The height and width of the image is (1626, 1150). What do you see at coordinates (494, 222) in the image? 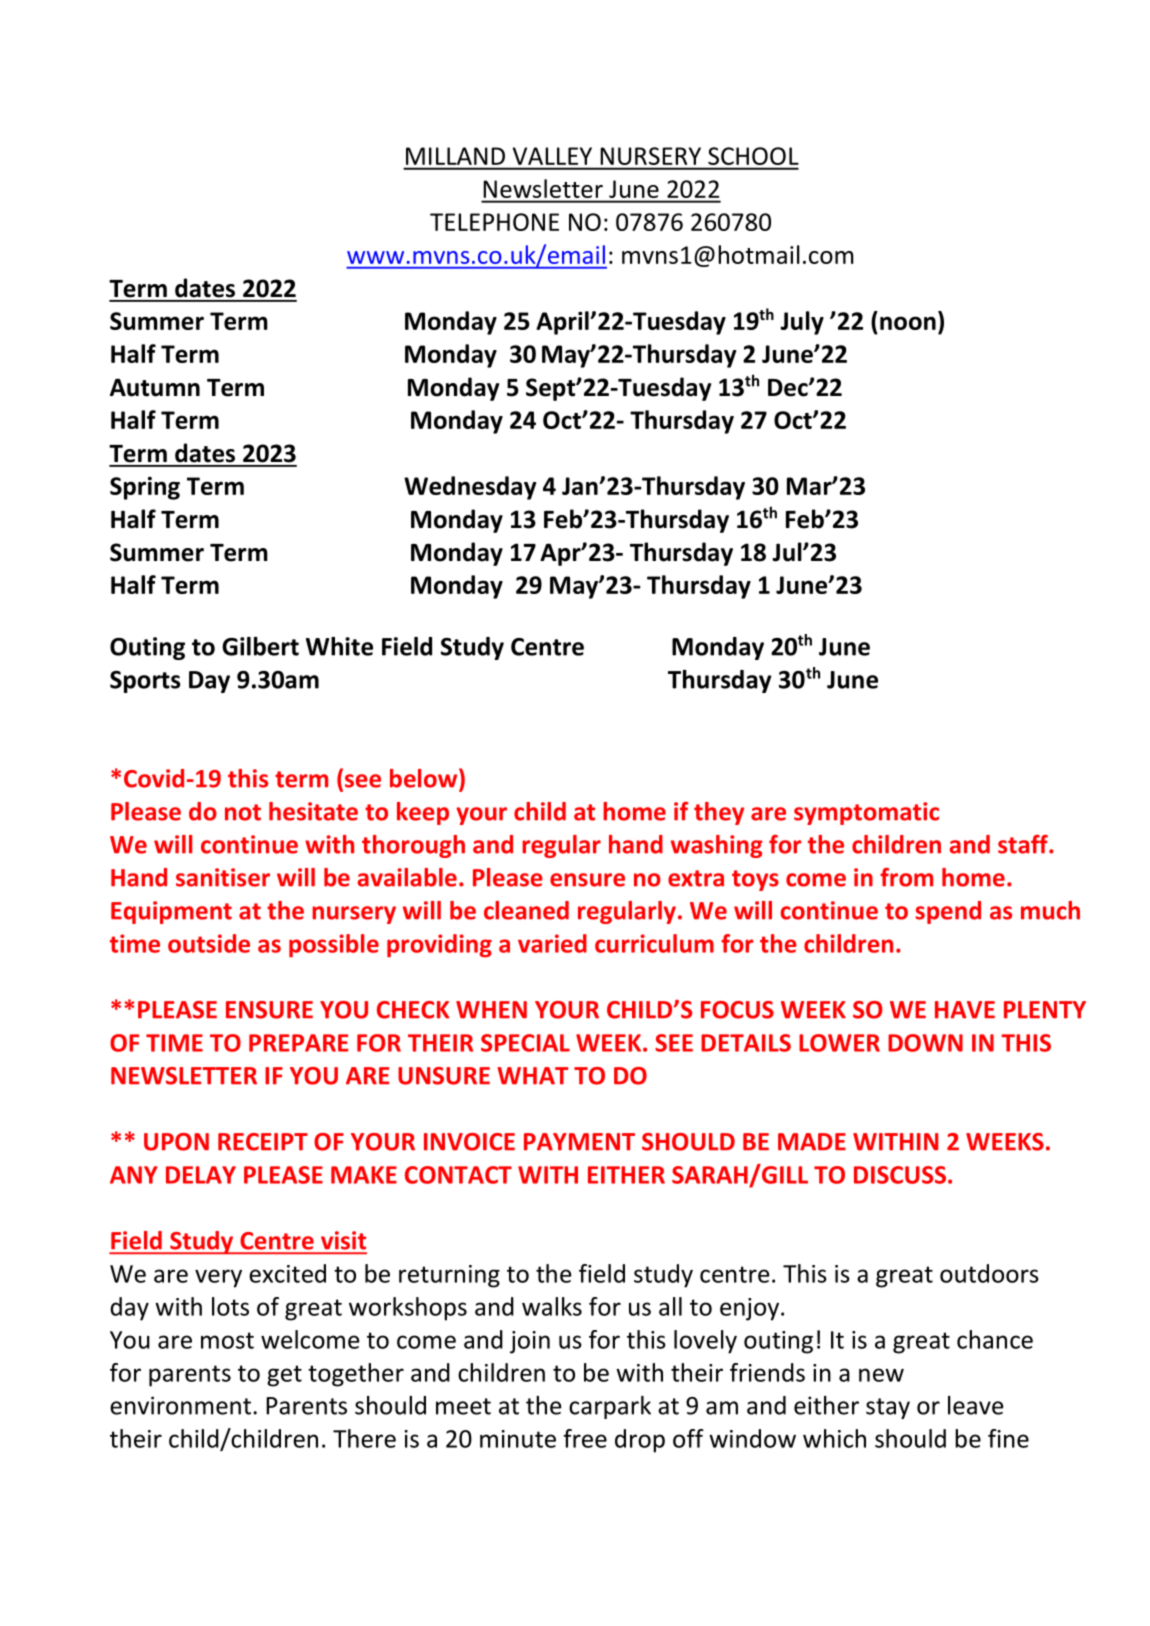
I see `TELEPHONE` at bounding box center [494, 222].
